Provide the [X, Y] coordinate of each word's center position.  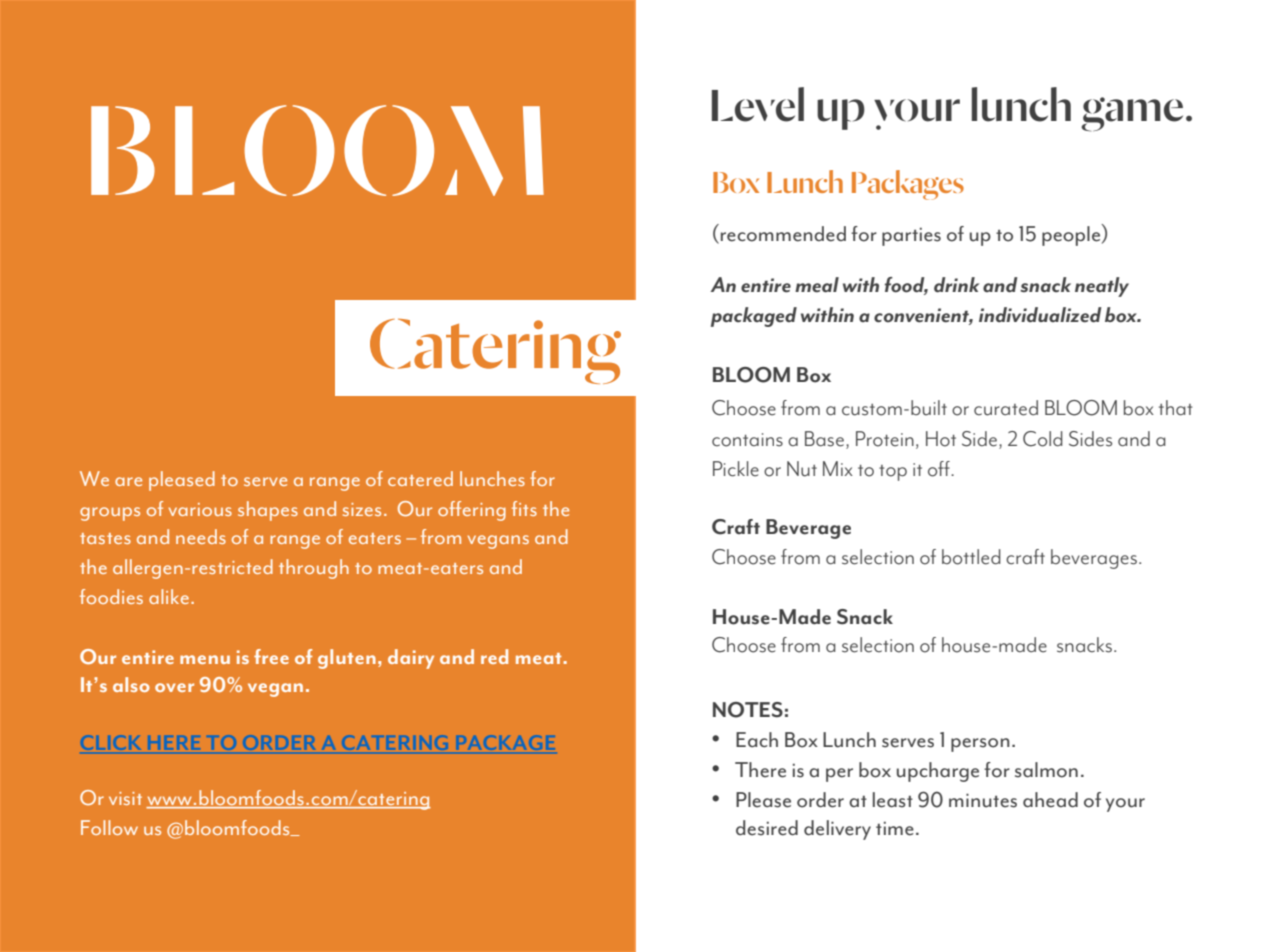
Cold [1043, 439]
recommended [782, 234]
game [1132, 114]
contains [747, 440]
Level [758, 104]
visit [125, 798]
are [128, 481]
